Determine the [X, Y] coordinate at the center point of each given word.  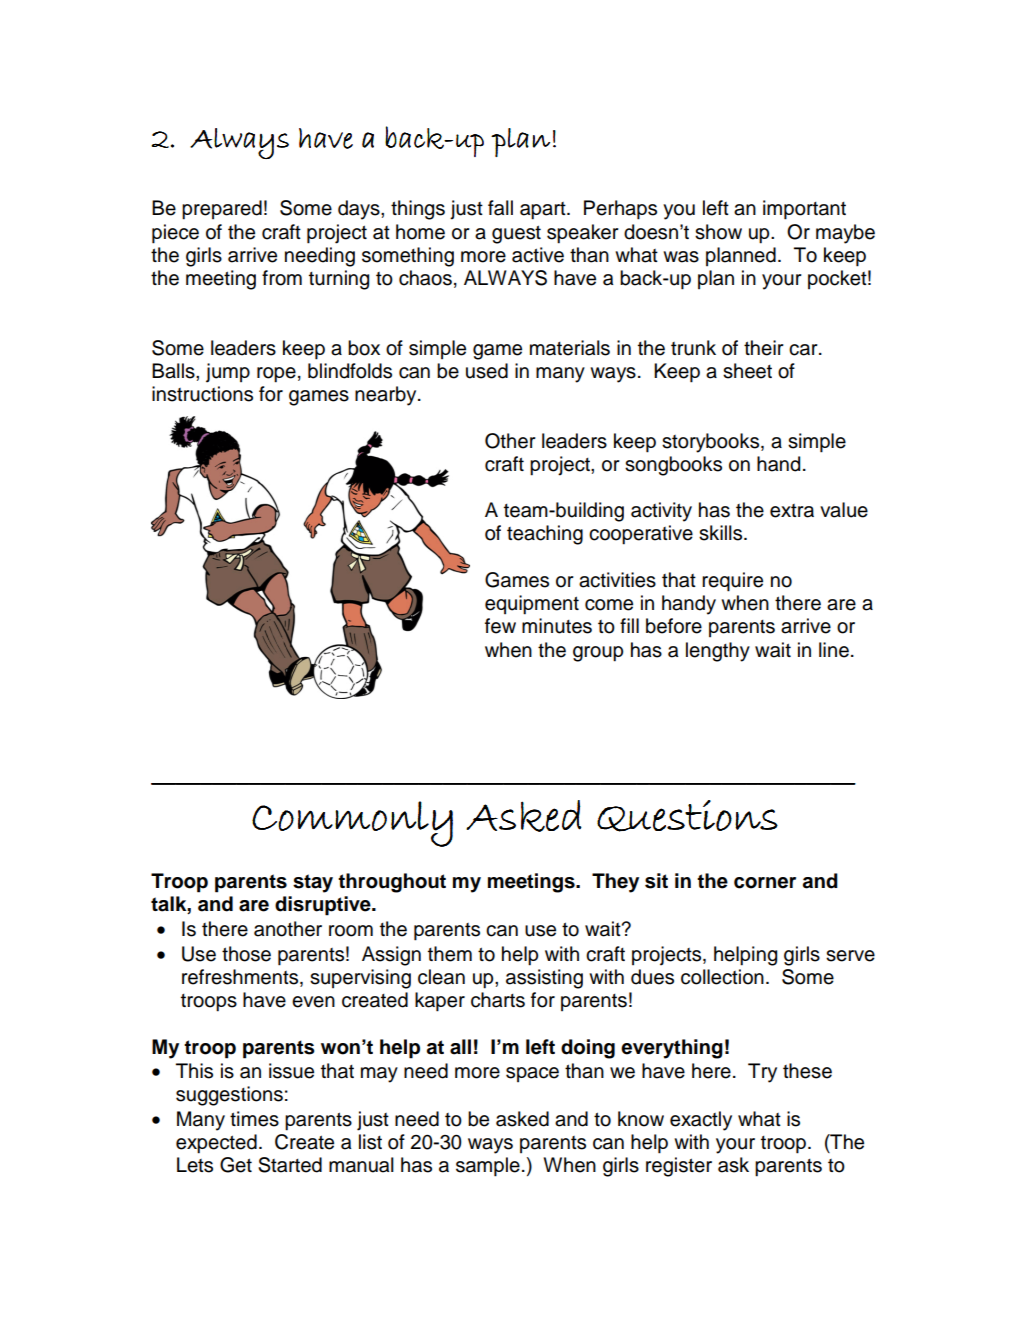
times [254, 1119]
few [500, 626]
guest [516, 234]
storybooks [712, 443]
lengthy [718, 652]
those [246, 954]
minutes [557, 626]
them [450, 954]
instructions [202, 394]
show [718, 232]
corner [765, 883]
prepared [222, 210]
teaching [545, 535]
